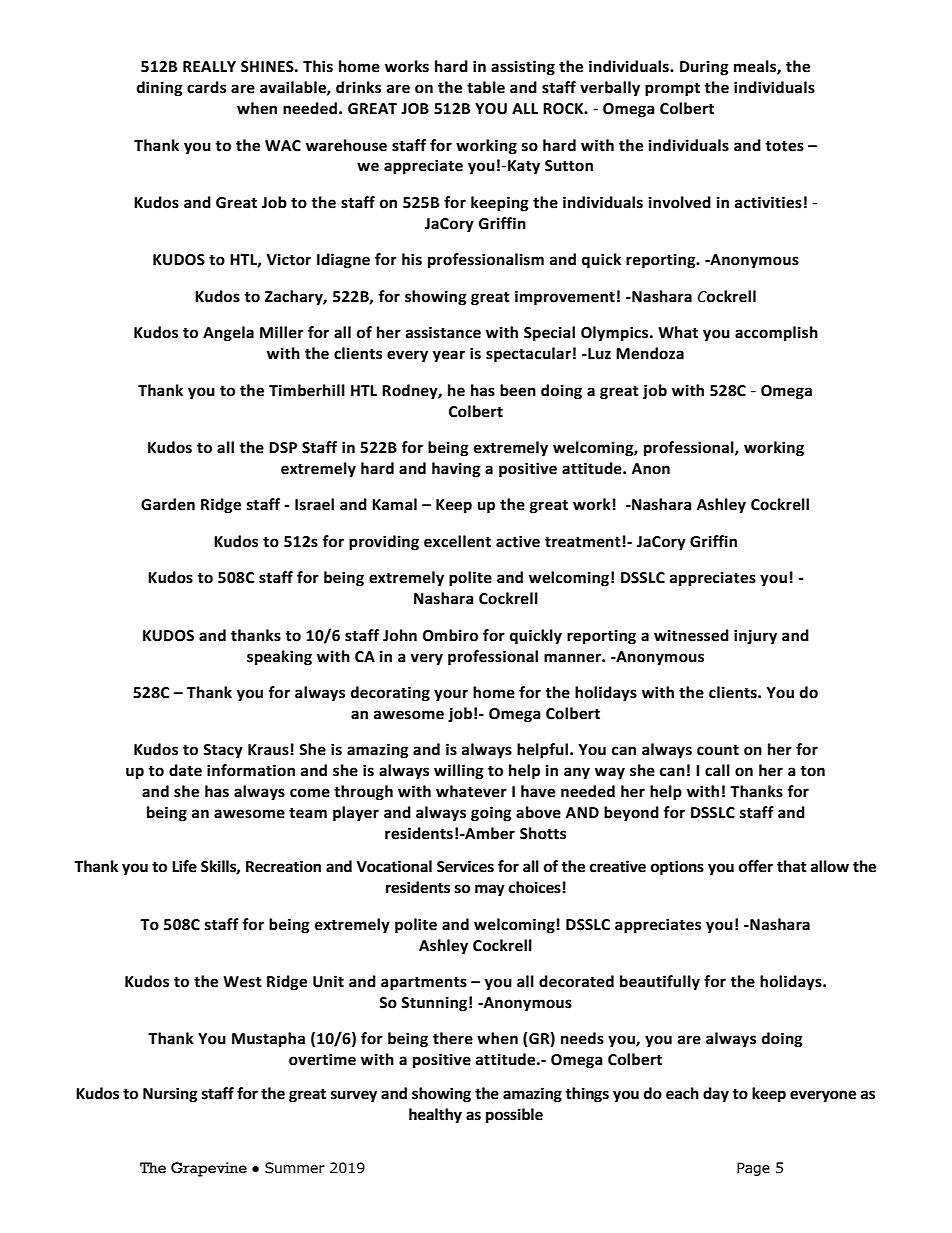  I want to click on accomplish, so click(776, 334).
